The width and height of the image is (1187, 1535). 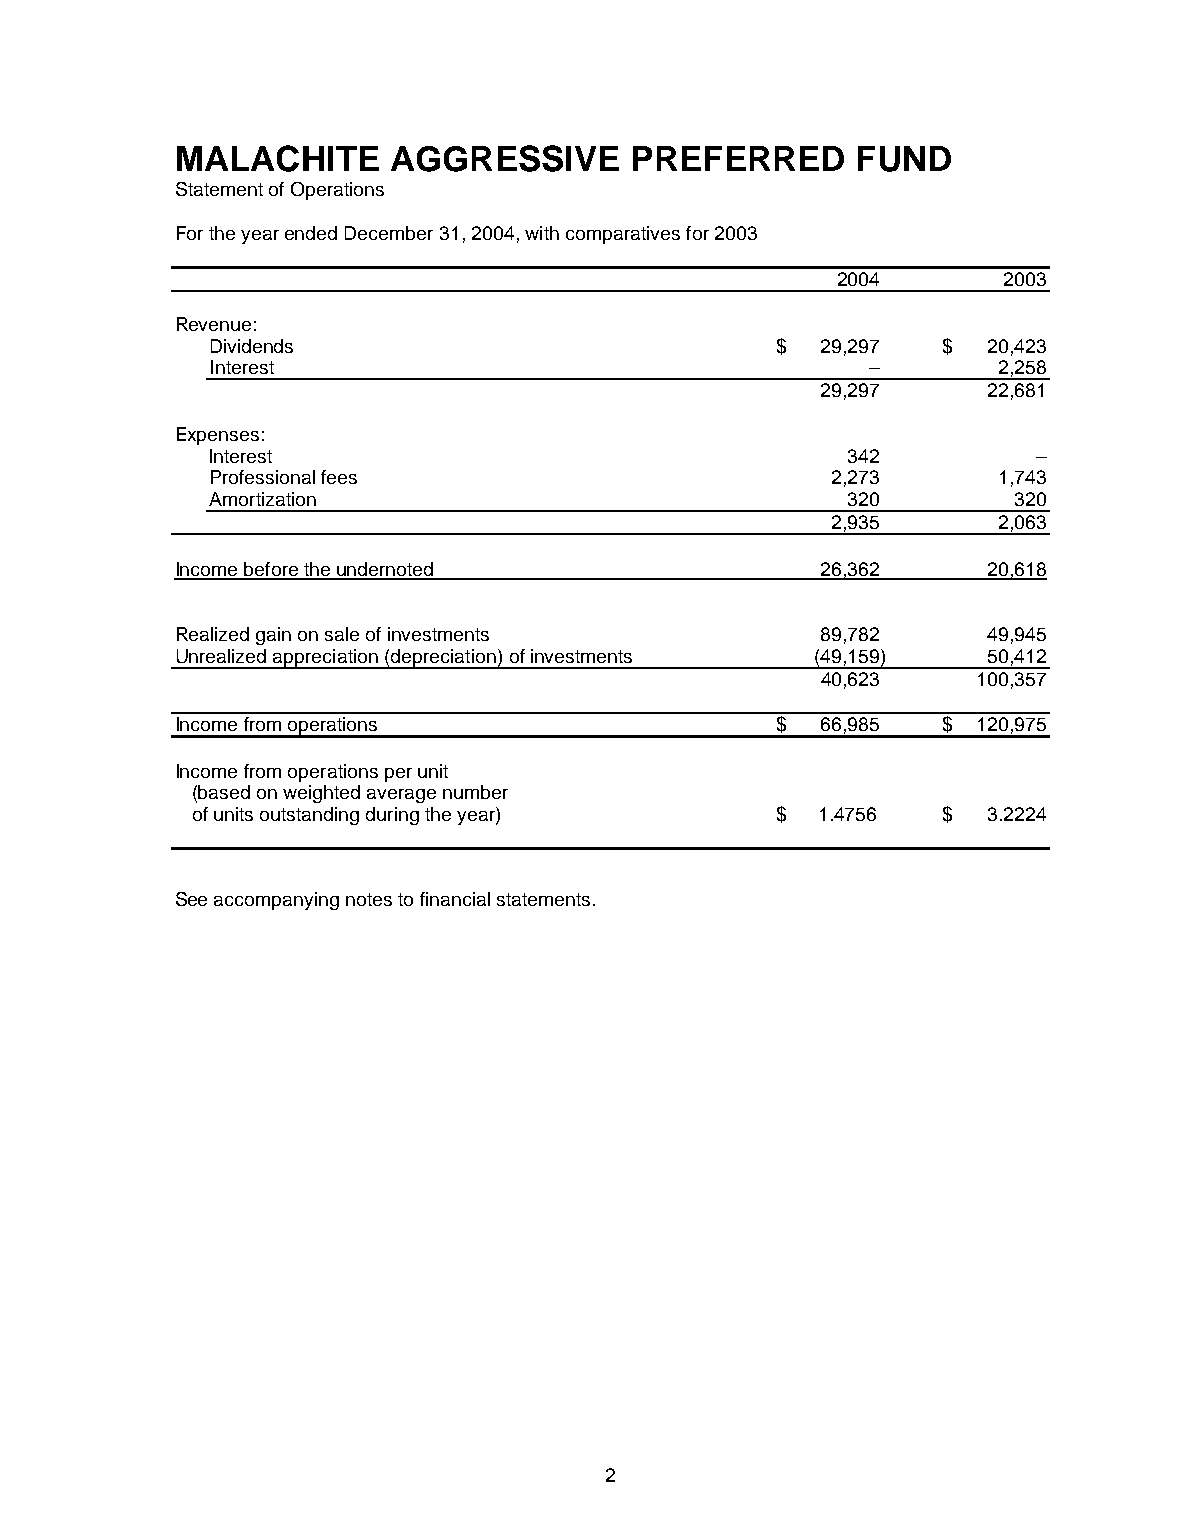 What do you see at coordinates (443, 659) in the image?
I see `depreciation` at bounding box center [443, 659].
